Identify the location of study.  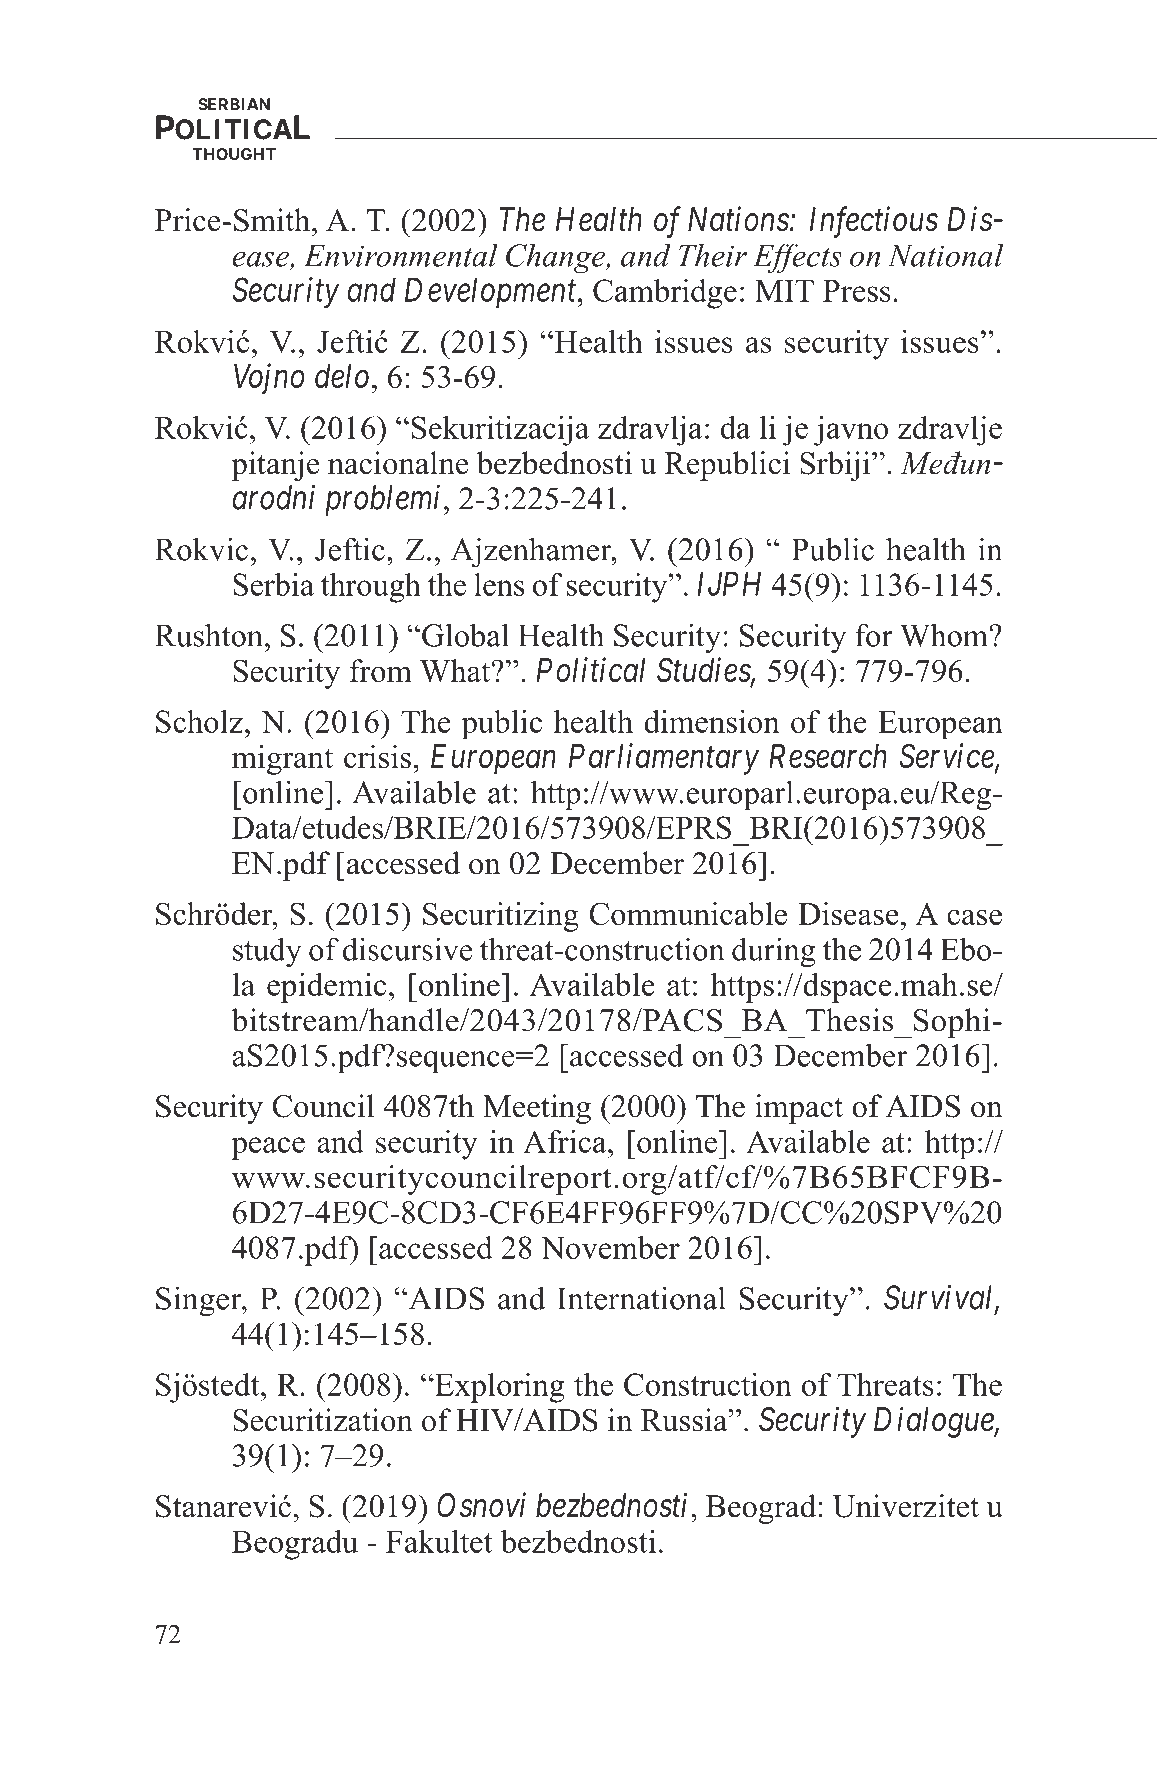
(267, 952).
